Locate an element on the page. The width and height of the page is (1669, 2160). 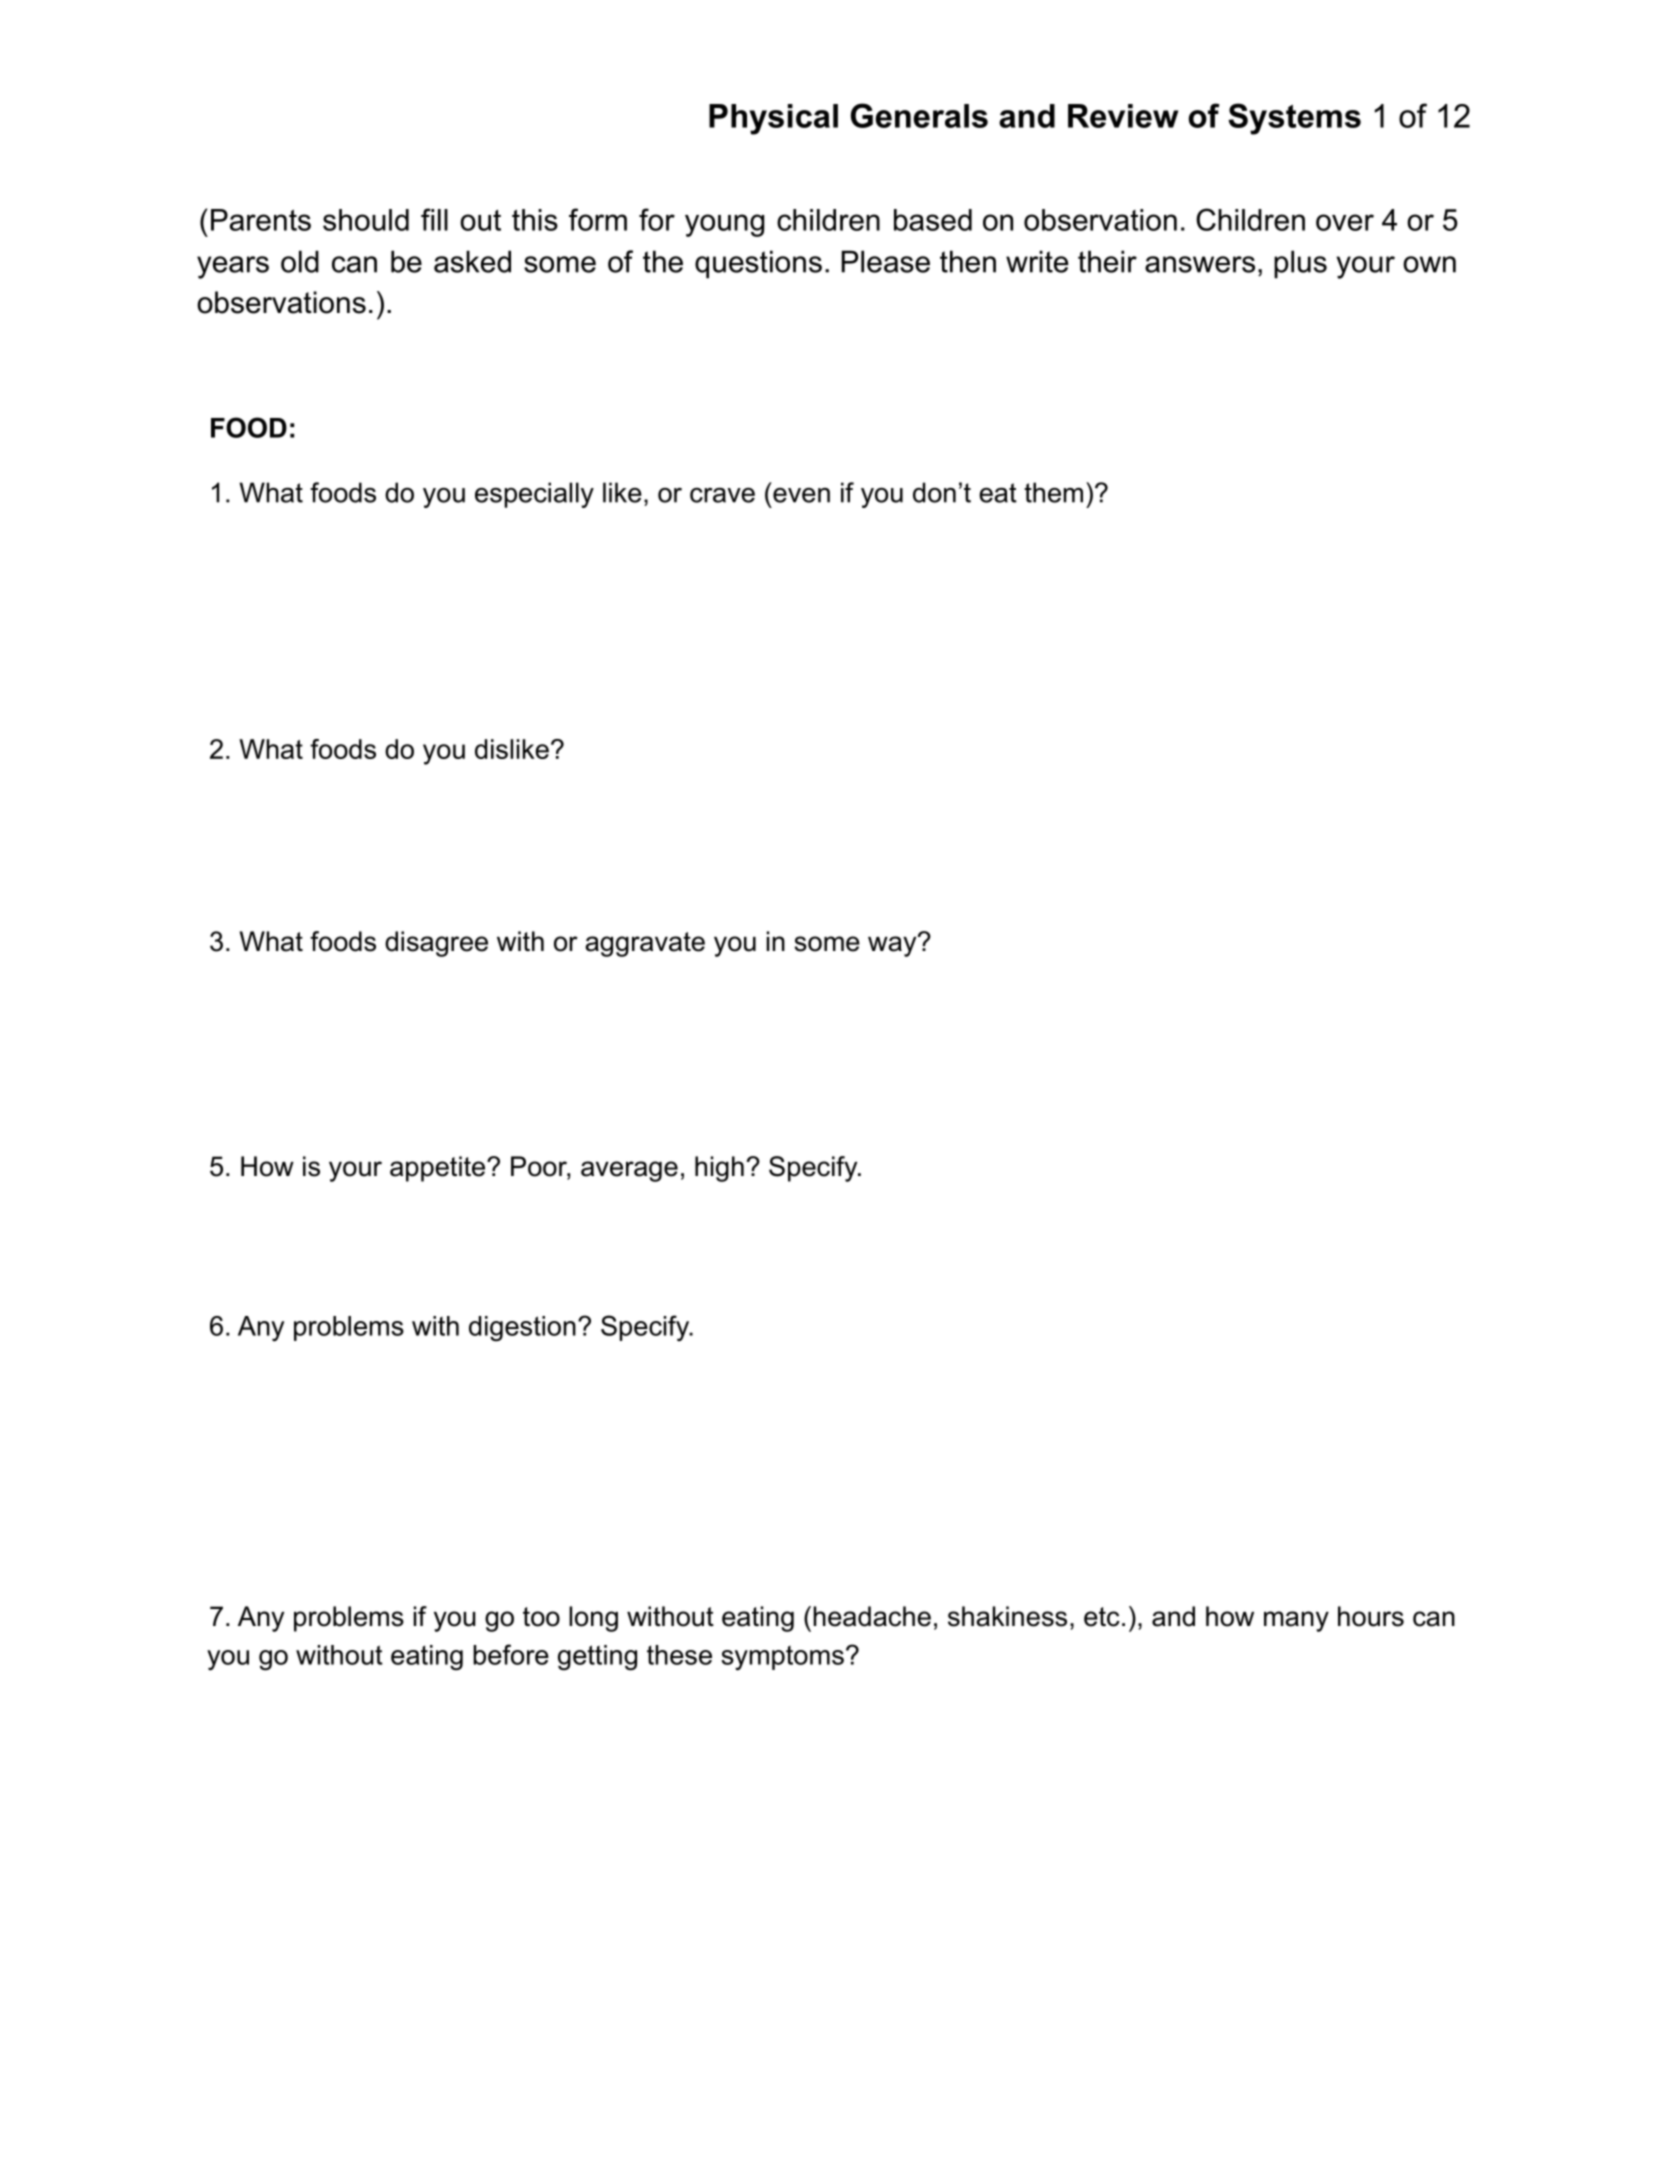
before is located at coordinates (511, 1654).
